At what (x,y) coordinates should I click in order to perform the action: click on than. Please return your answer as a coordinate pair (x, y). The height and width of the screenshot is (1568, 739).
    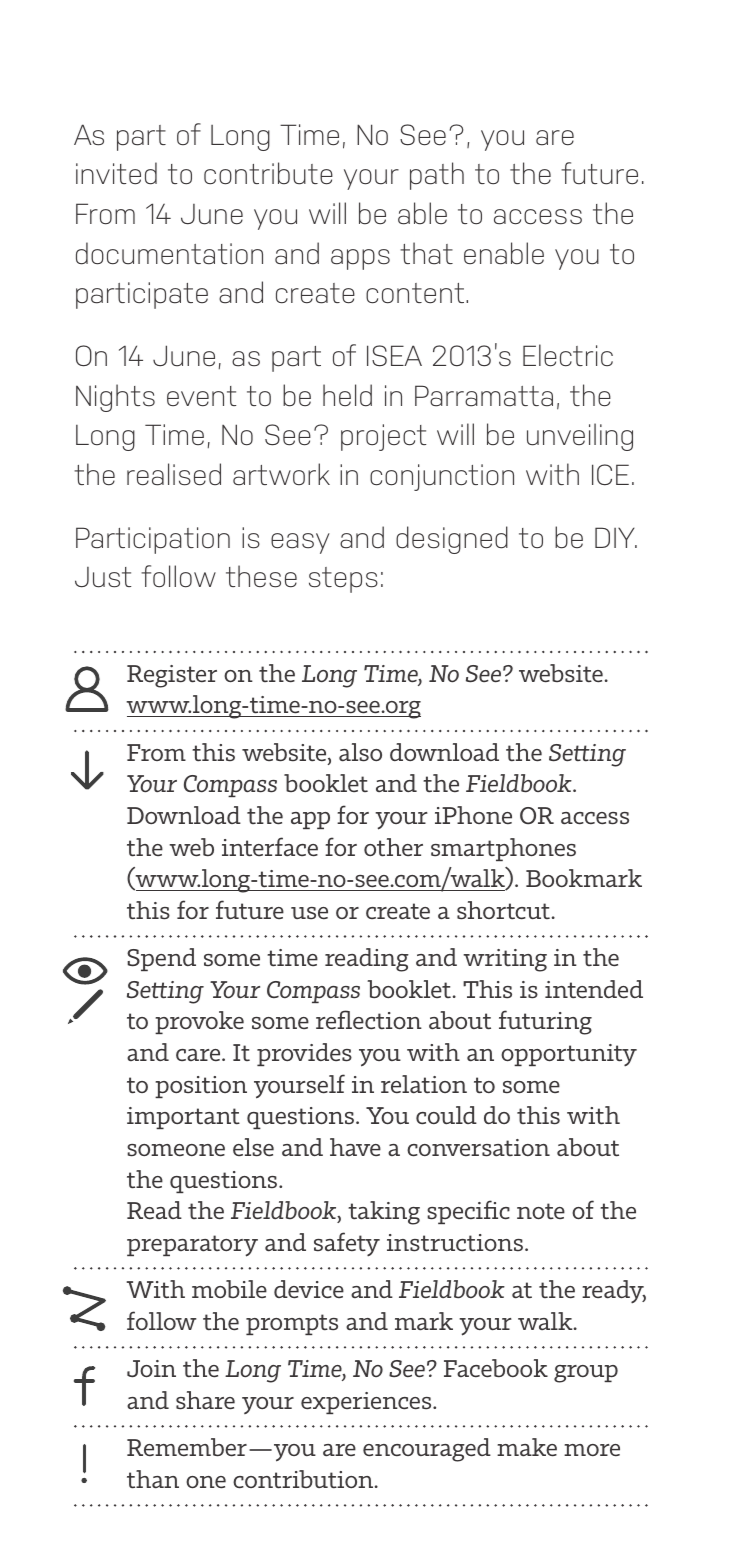
    Looking at the image, I should click on (153, 1479).
